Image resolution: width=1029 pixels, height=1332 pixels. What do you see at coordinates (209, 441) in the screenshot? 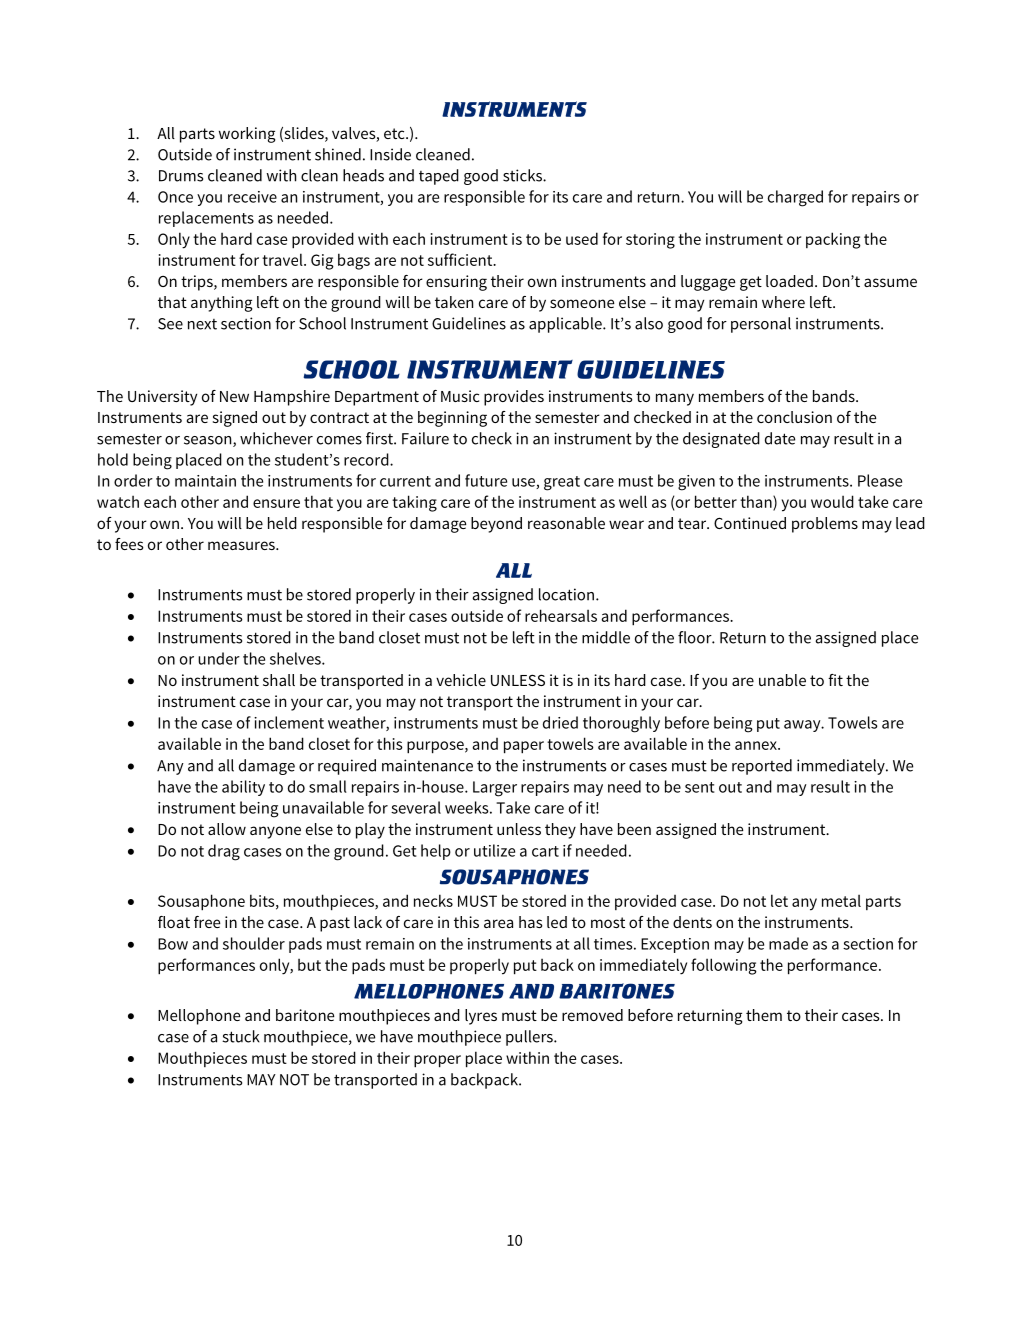
I see `season` at bounding box center [209, 441].
